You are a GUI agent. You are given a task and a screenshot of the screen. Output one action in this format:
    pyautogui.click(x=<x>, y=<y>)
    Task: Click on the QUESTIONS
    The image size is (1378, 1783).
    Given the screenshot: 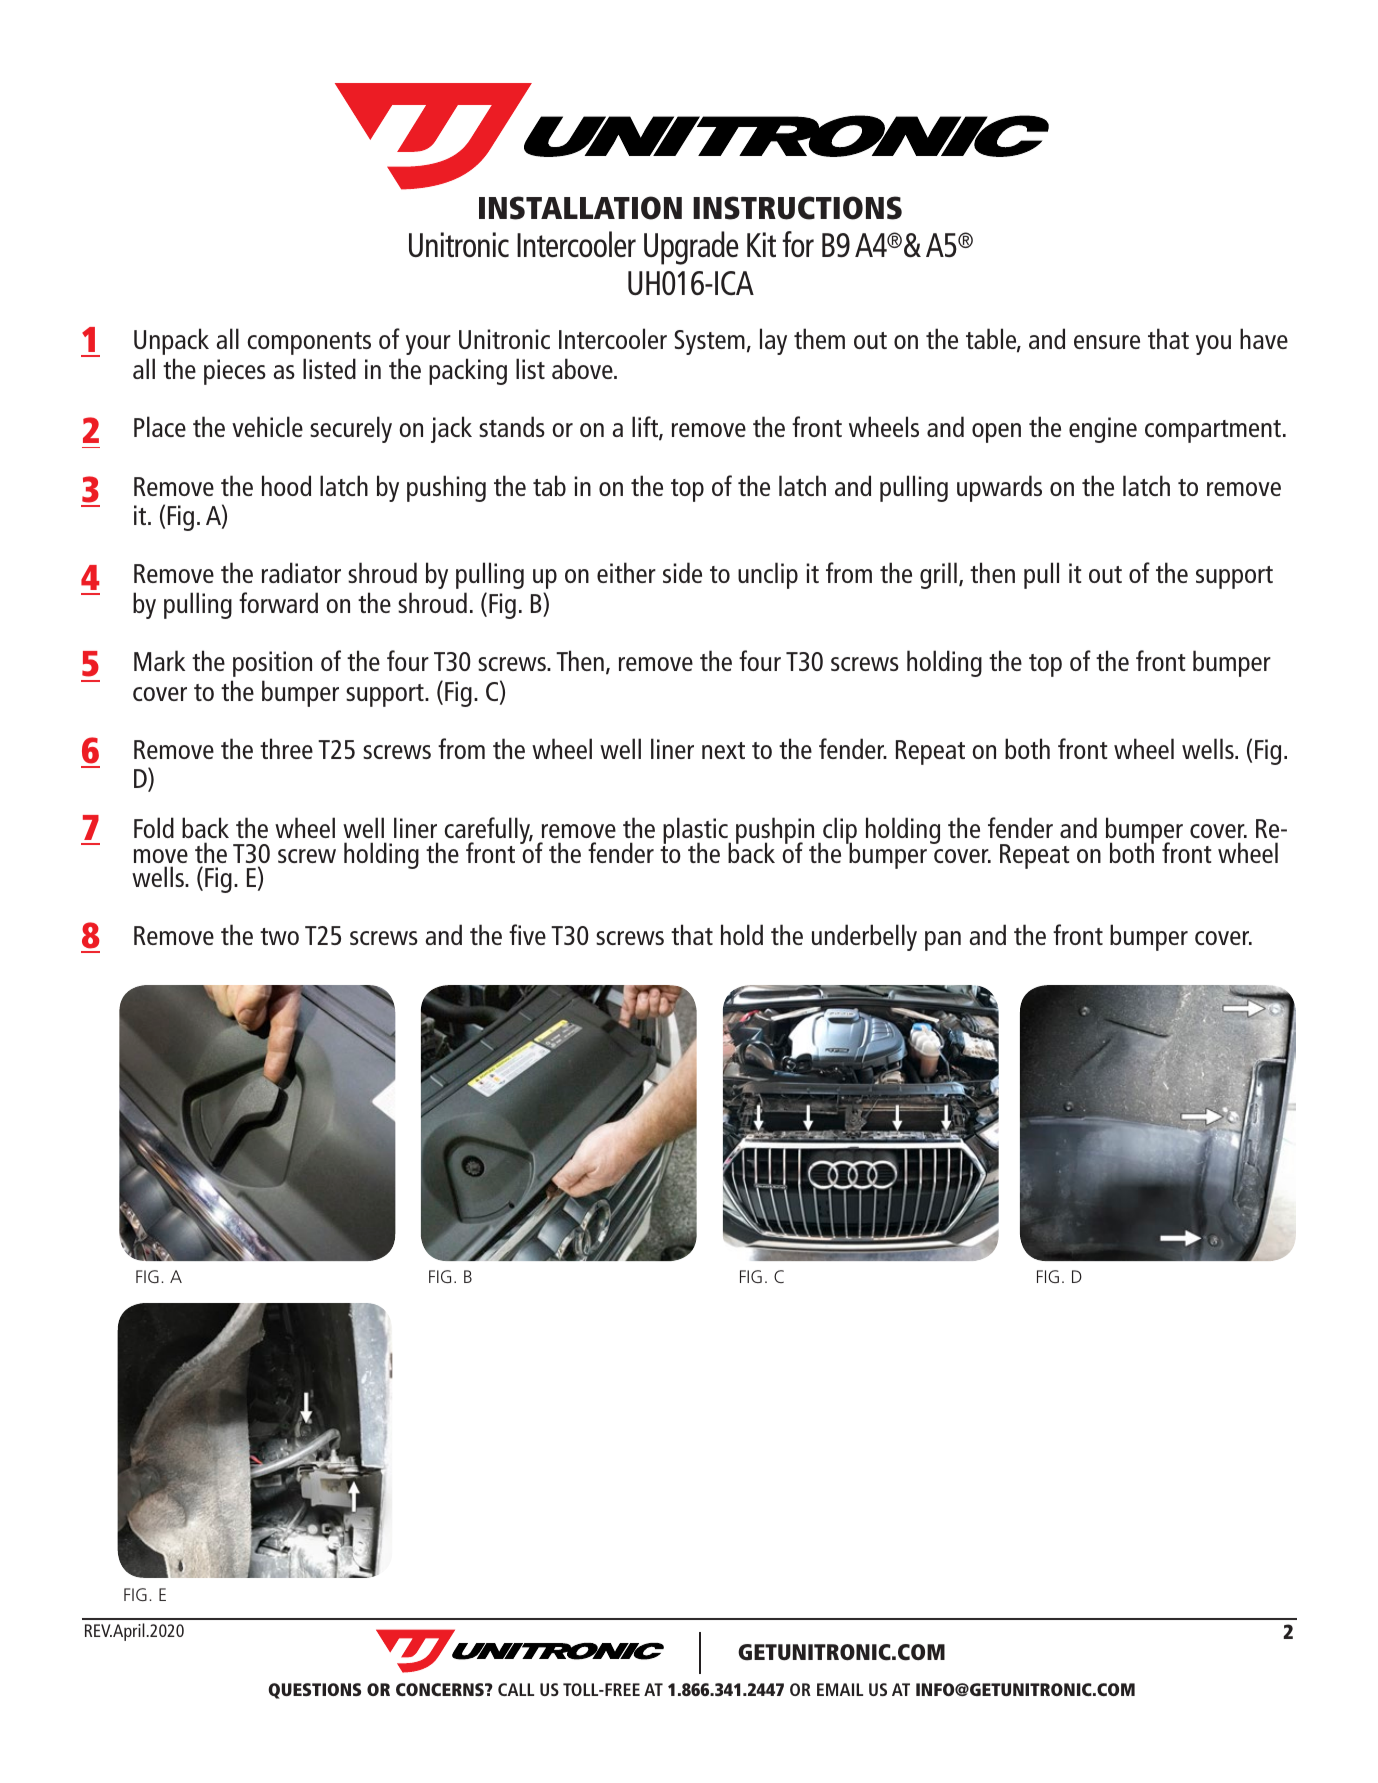 What is the action you would take?
    pyautogui.click(x=314, y=1691)
